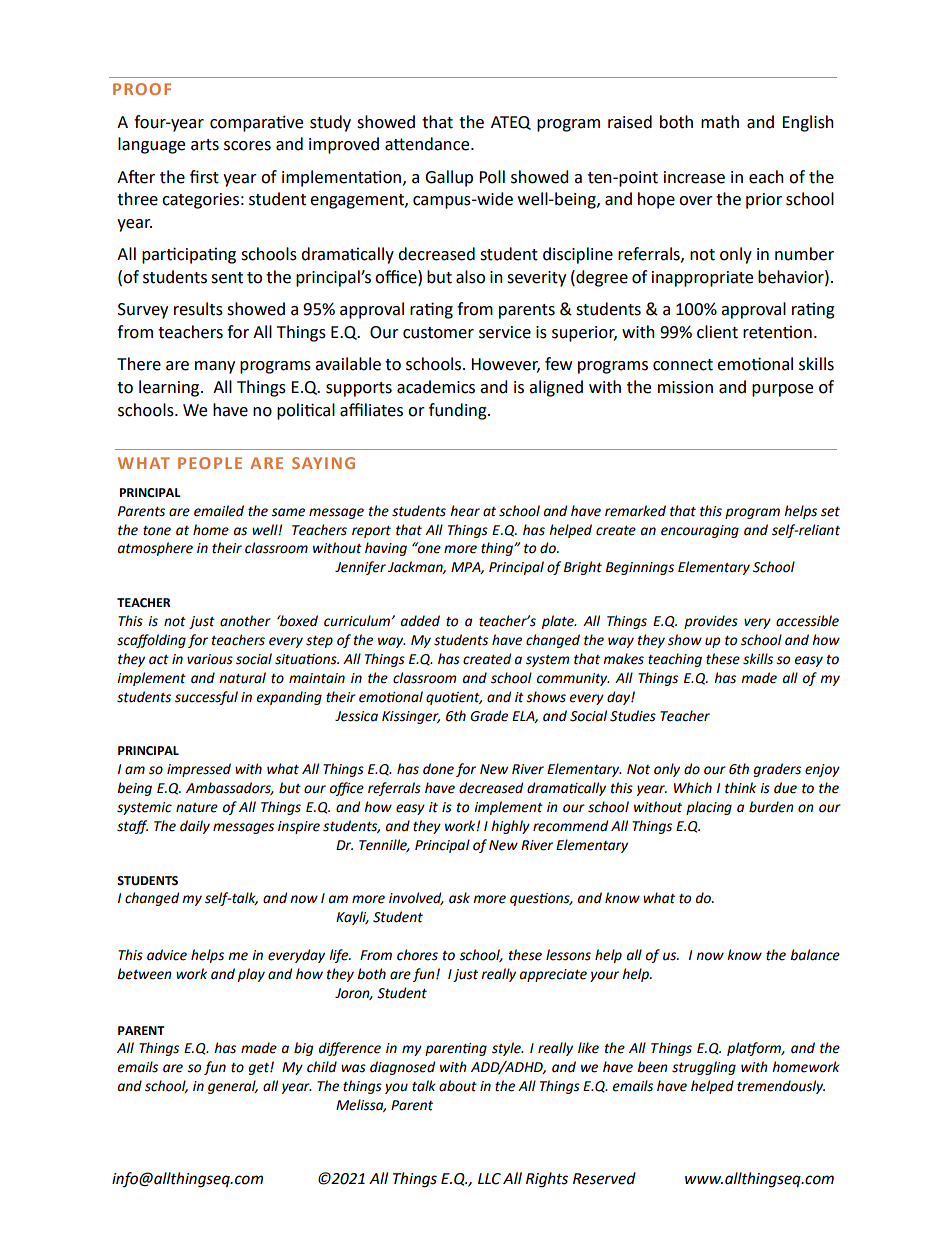 The height and width of the document is (1233, 952). What do you see at coordinates (197, 808) in the document?
I see `nature` at bounding box center [197, 808].
